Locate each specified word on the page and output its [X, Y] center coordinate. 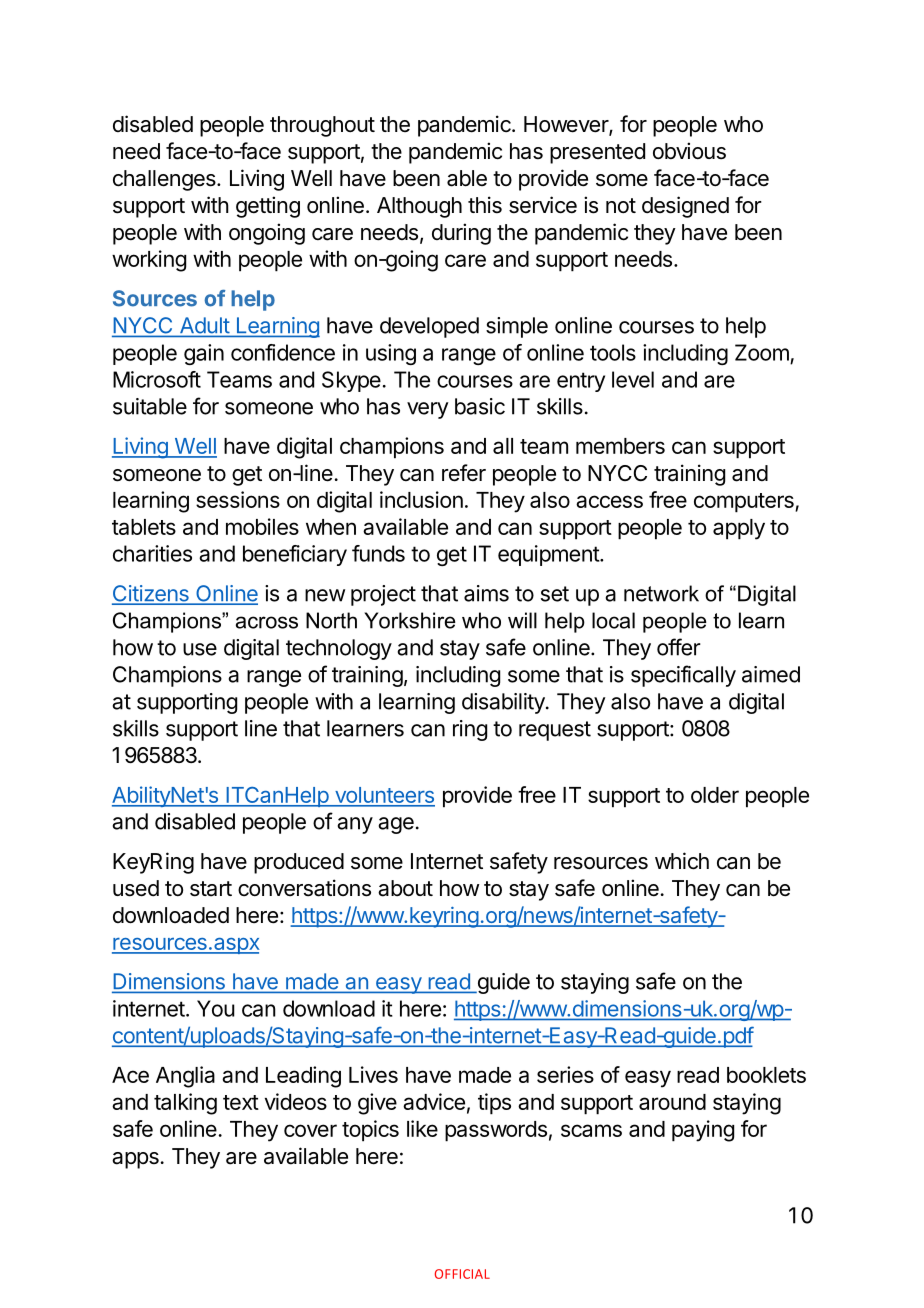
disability [504, 703]
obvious [689, 151]
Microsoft [157, 379]
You [216, 1008]
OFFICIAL [462, 1274]
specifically [683, 676]
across [267, 622]
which [682, 861]
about [405, 888]
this [485, 205]
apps [135, 1160]
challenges [164, 180]
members [620, 446]
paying [703, 1131]
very [428, 410]
